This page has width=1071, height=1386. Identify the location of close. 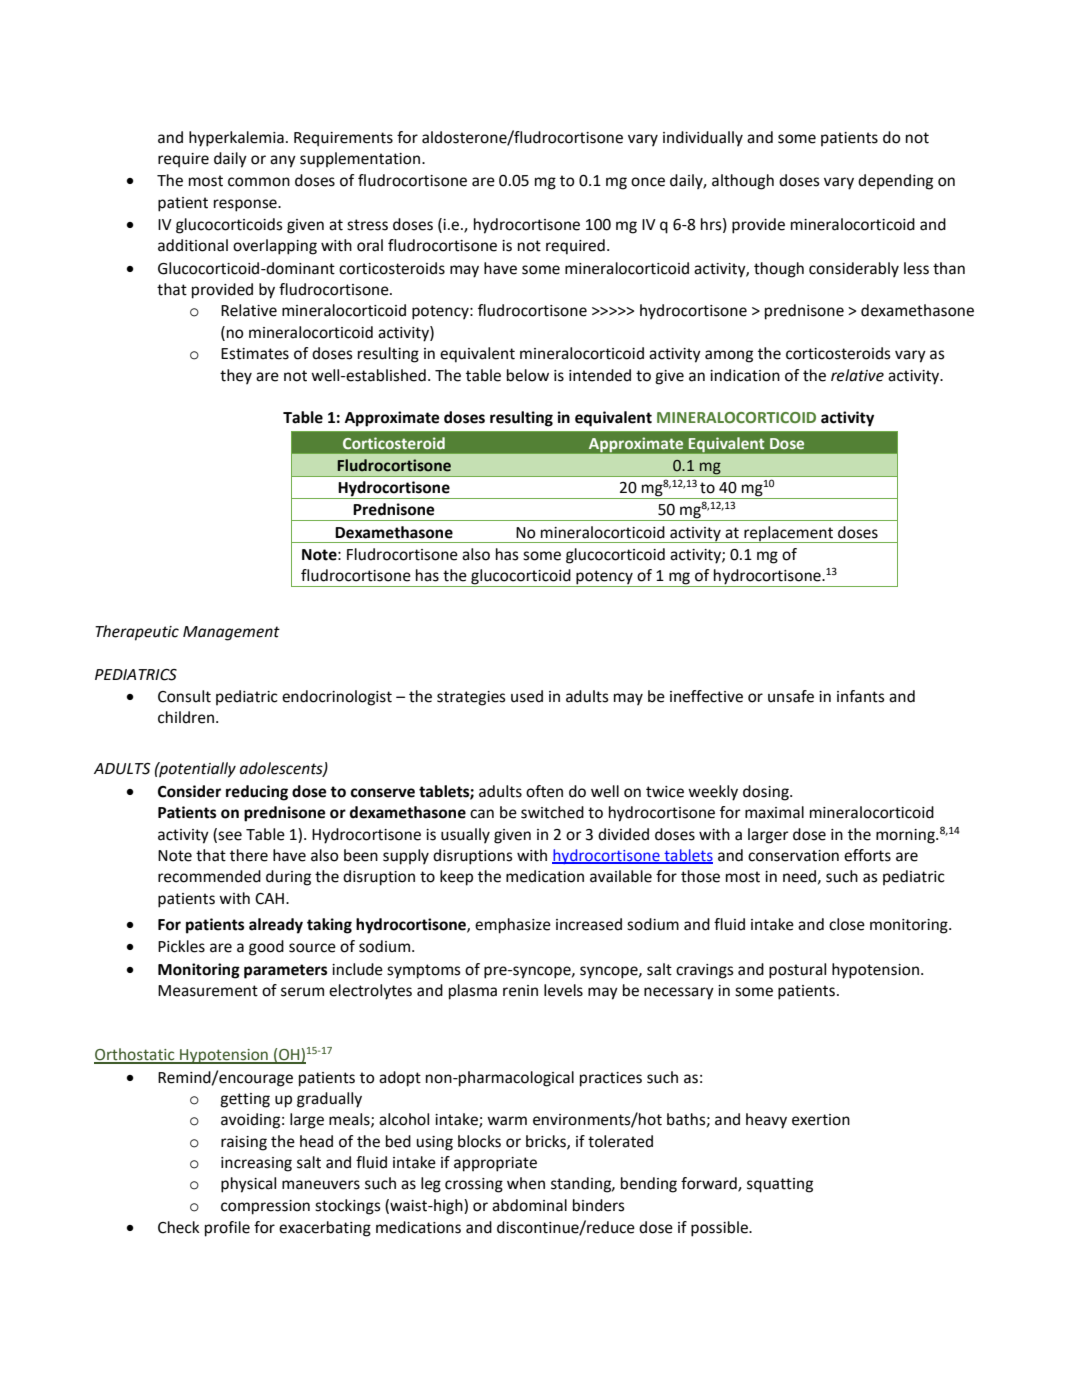
(847, 924).
